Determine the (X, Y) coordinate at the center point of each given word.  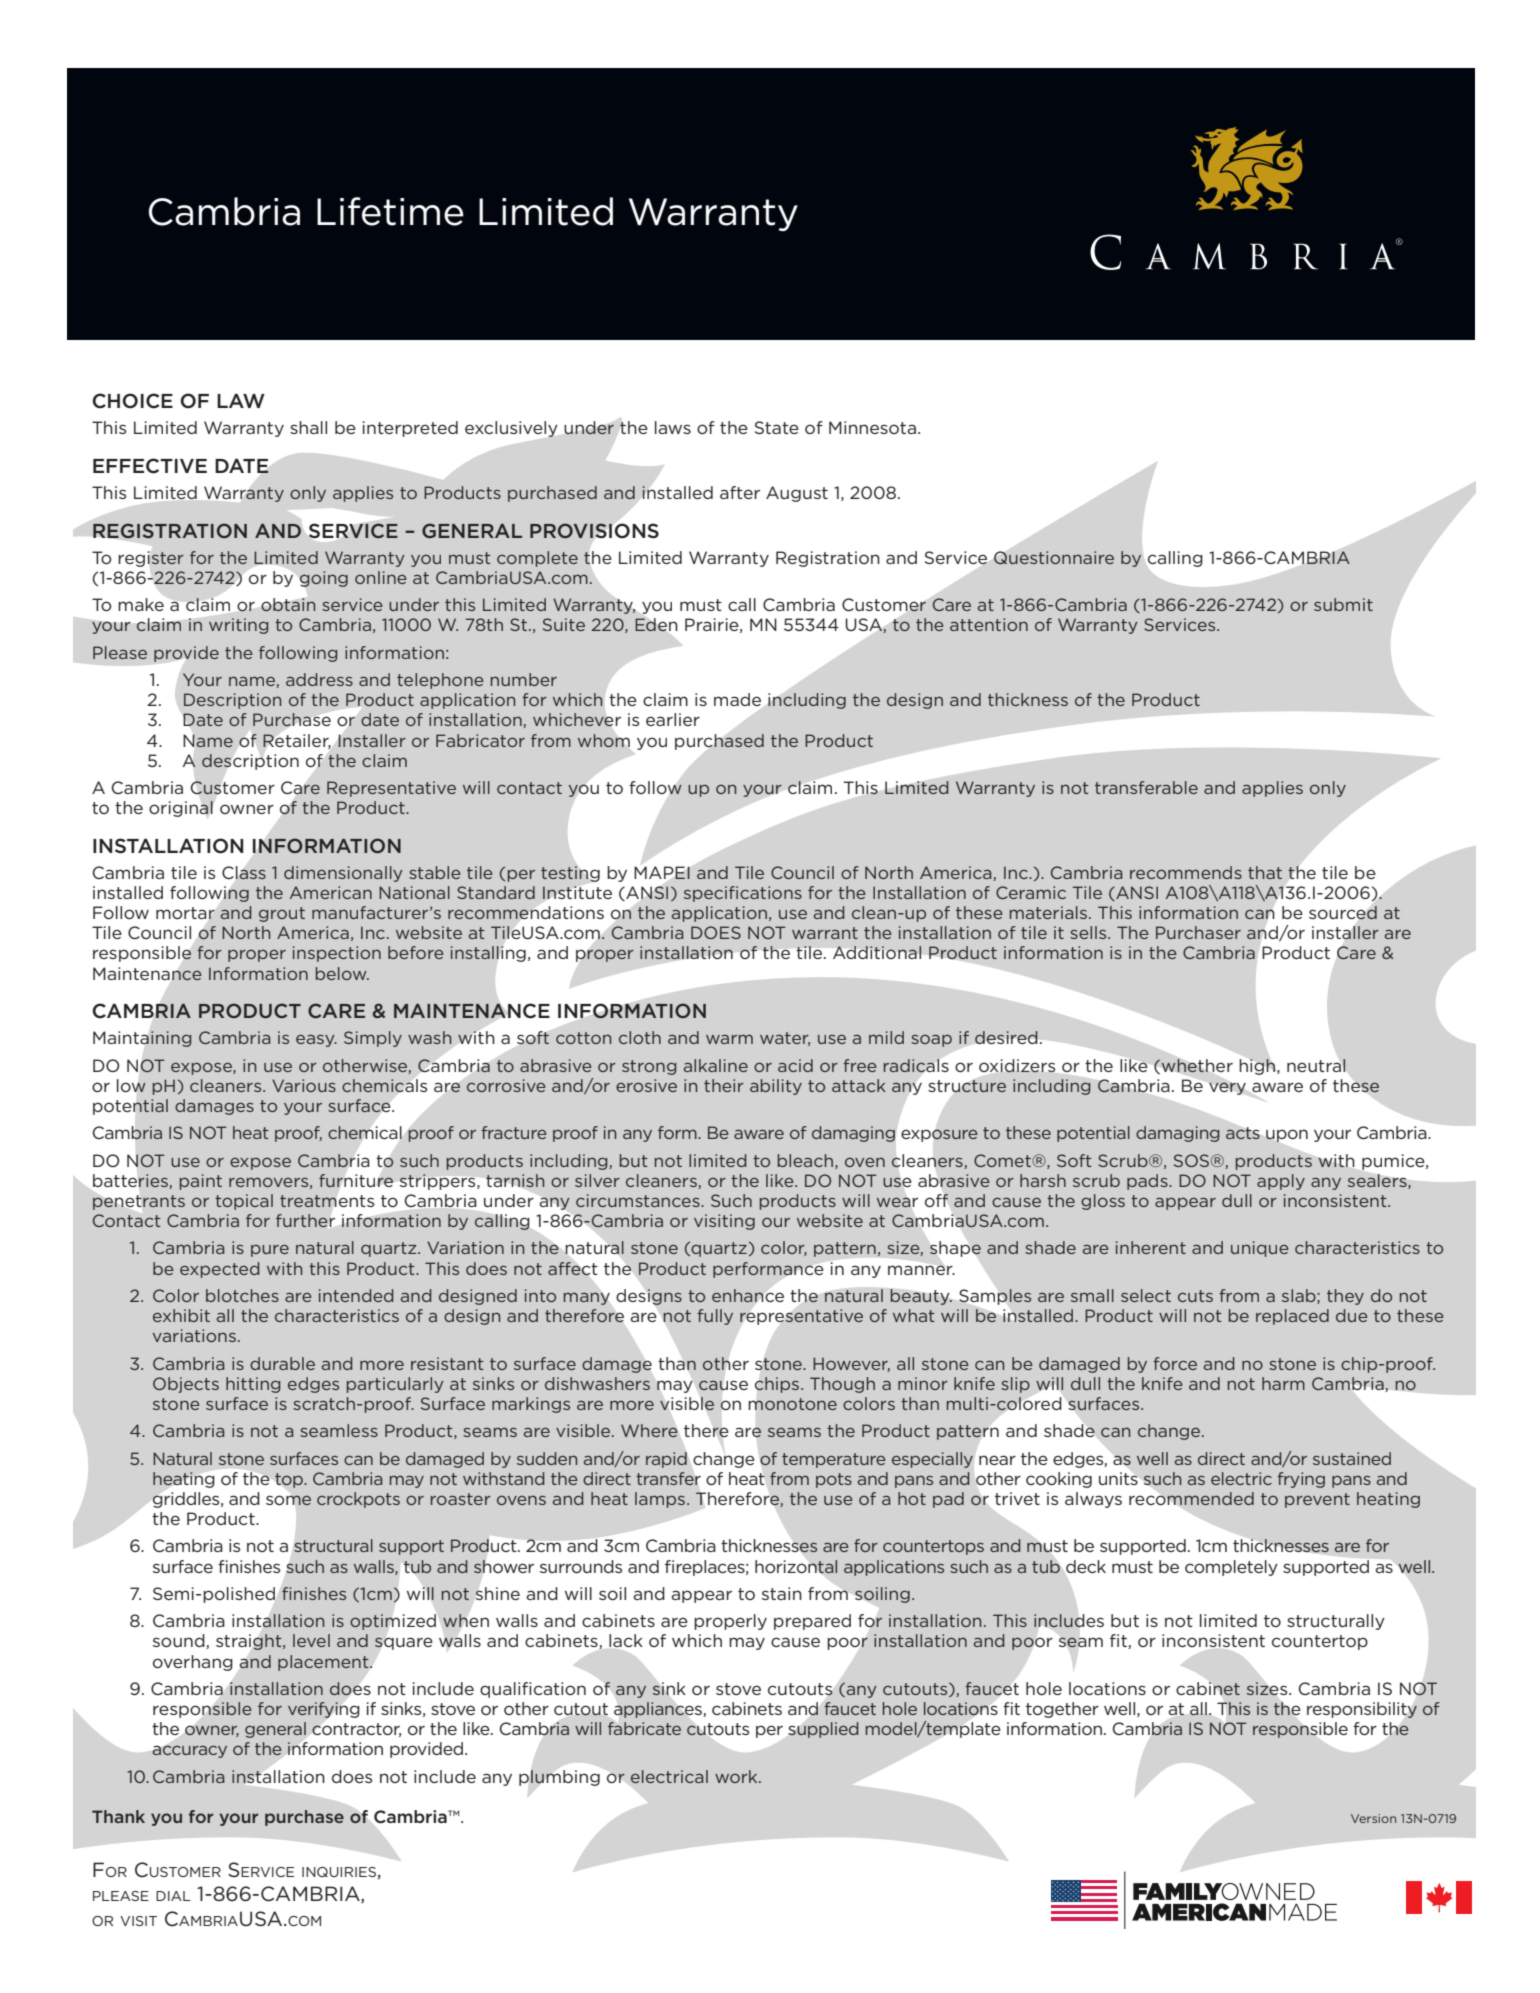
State (777, 427)
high (1258, 1067)
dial (173, 1896)
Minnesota (872, 427)
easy (316, 1041)
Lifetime (390, 211)
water (785, 1039)
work (737, 1776)
